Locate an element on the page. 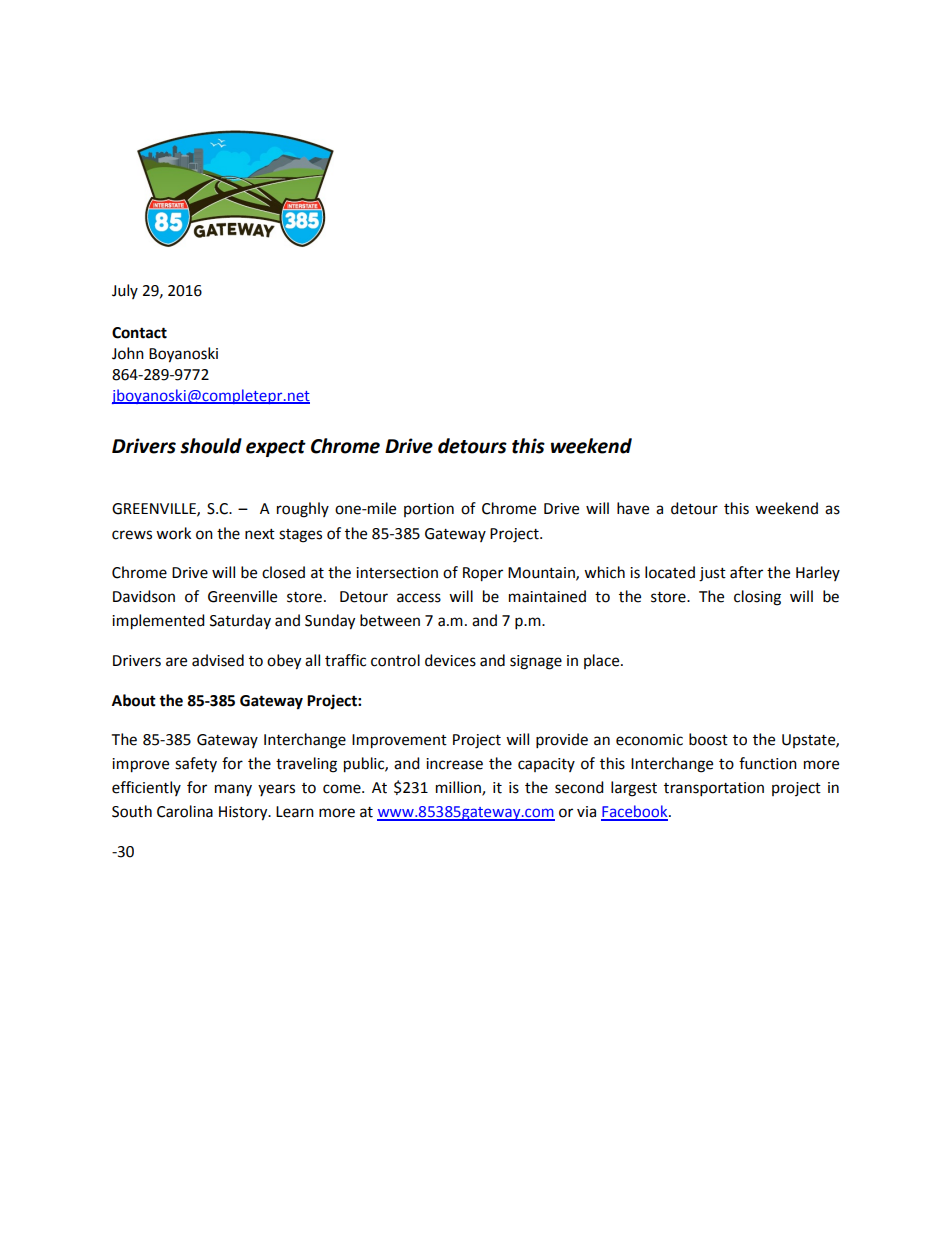 The height and width of the document is (1233, 952). many is located at coordinates (233, 790).
